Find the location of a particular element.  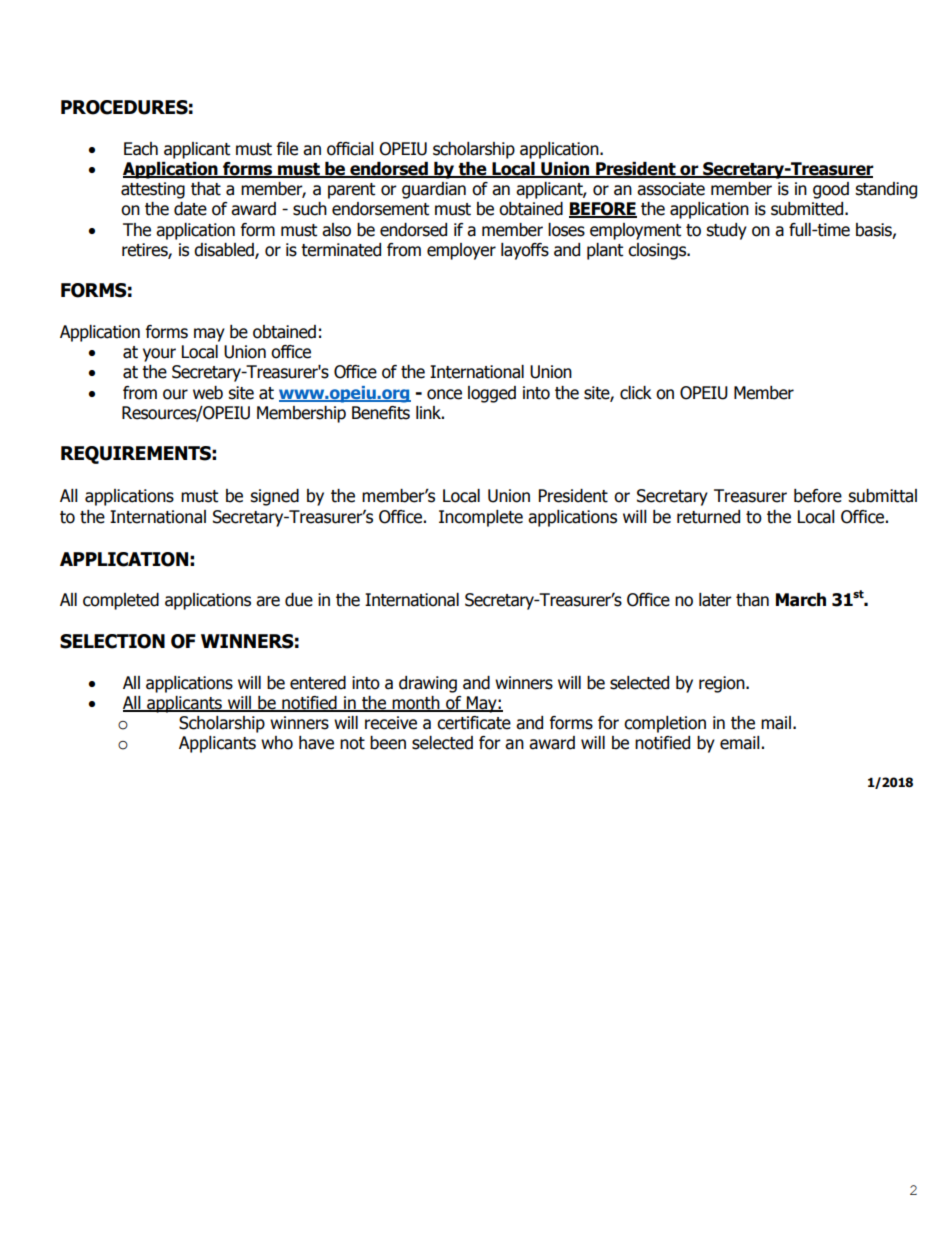

your is located at coordinates (159, 355).
